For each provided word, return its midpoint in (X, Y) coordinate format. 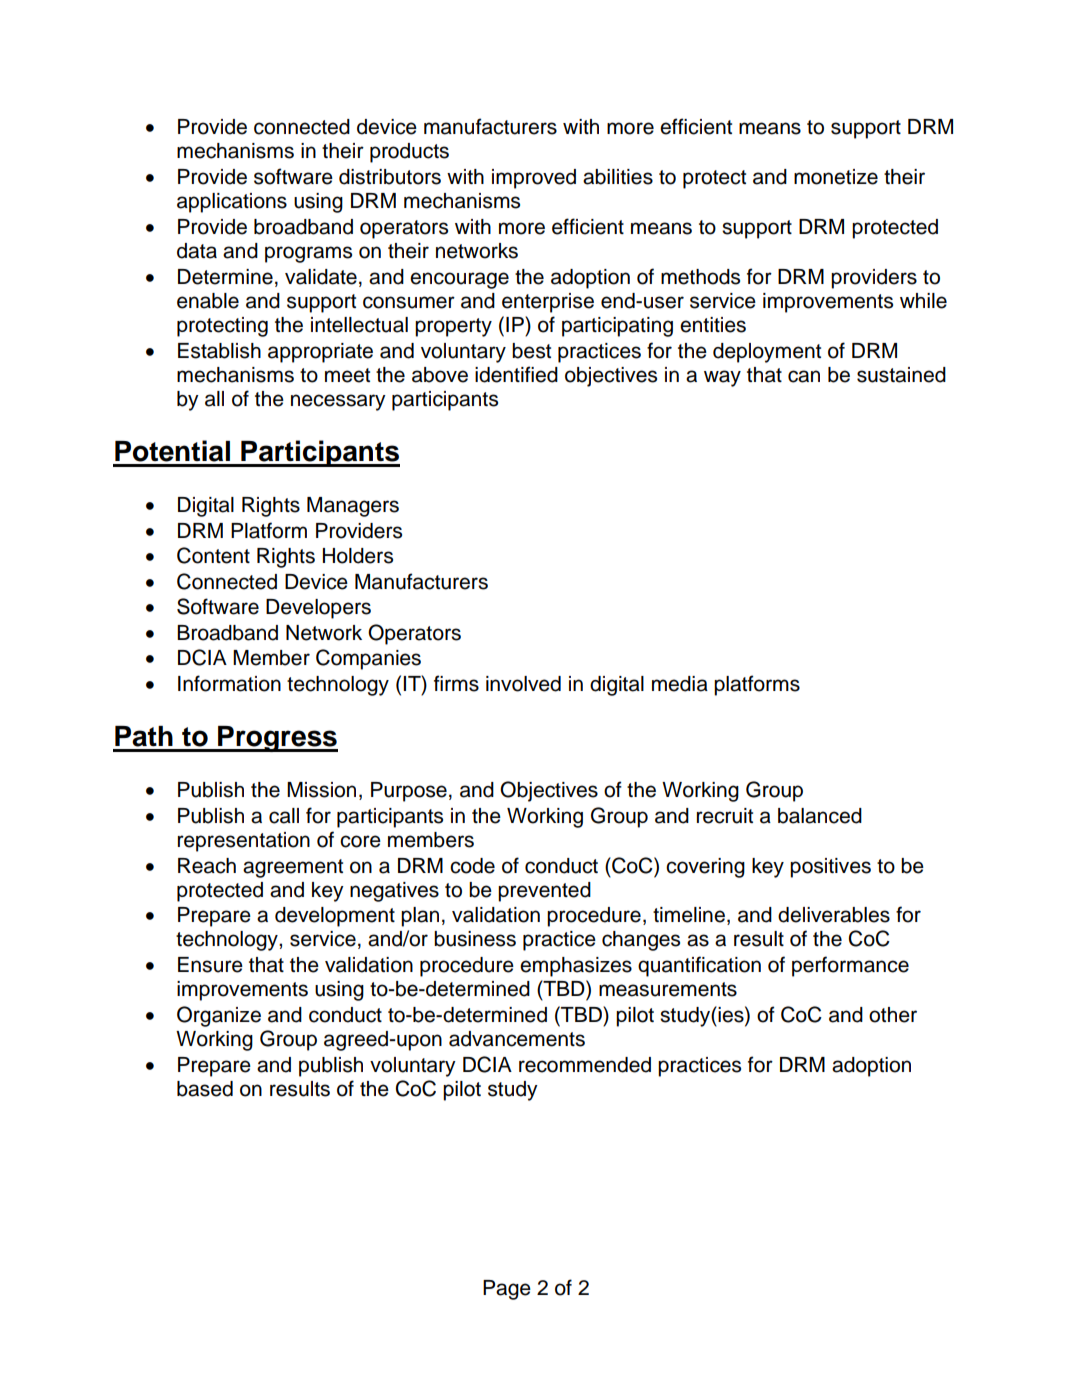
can (804, 376)
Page (507, 1290)
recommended (585, 1065)
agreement (293, 868)
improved (534, 179)
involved (523, 684)
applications (232, 203)
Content (213, 555)
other (893, 1015)
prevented (544, 892)
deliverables (834, 915)
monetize (836, 177)
